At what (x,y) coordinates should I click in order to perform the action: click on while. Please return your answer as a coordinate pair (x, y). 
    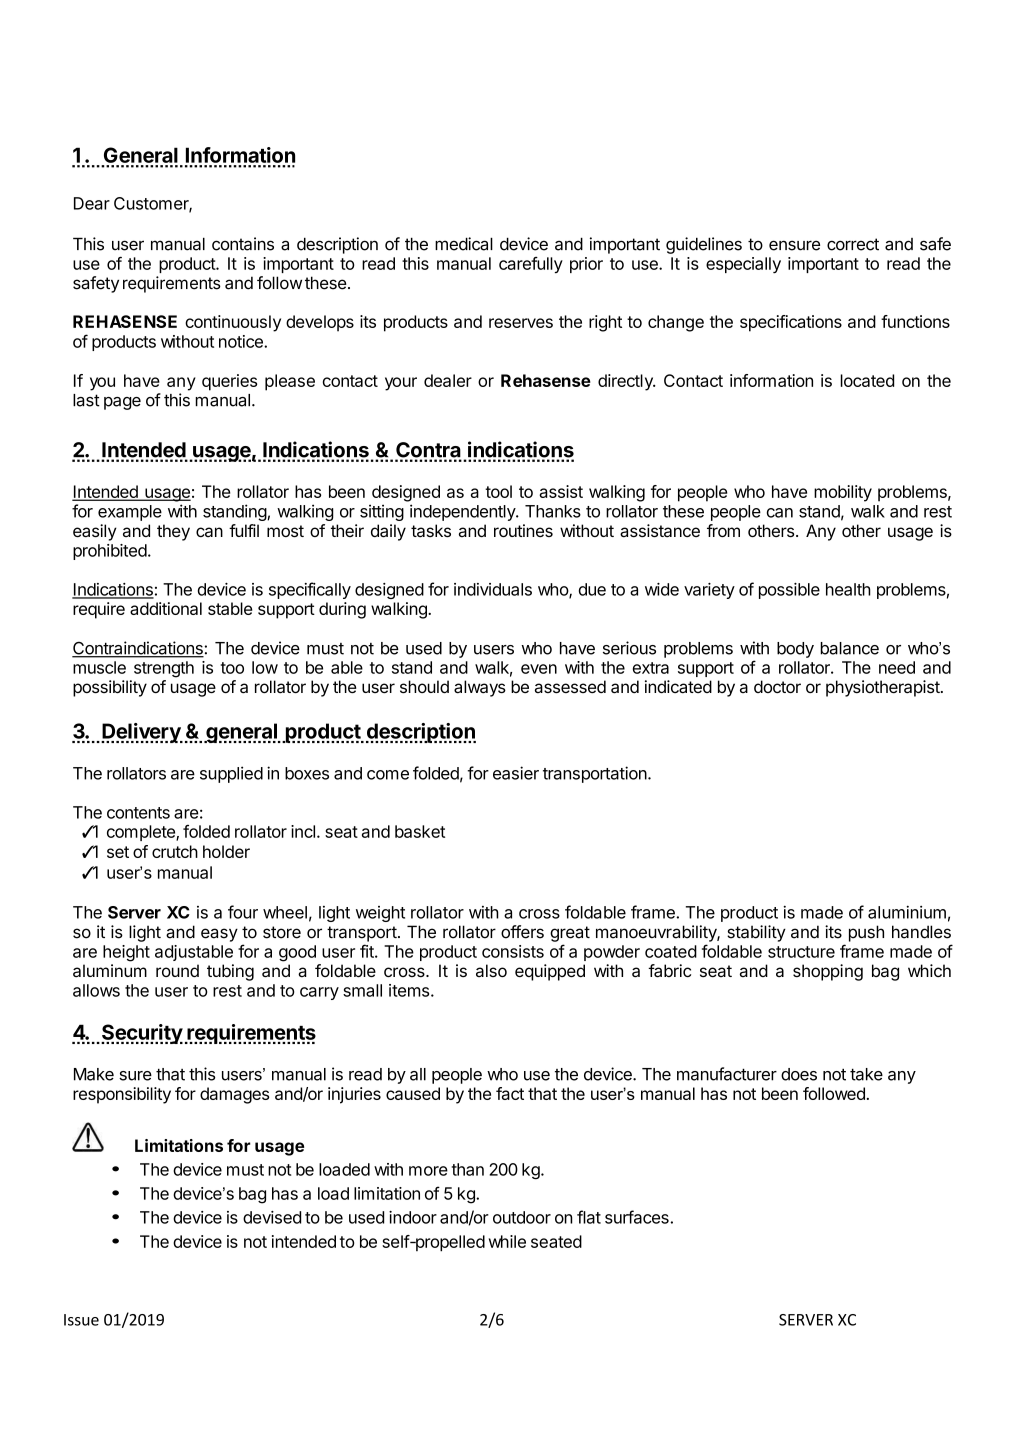
    Looking at the image, I should click on (507, 1241).
